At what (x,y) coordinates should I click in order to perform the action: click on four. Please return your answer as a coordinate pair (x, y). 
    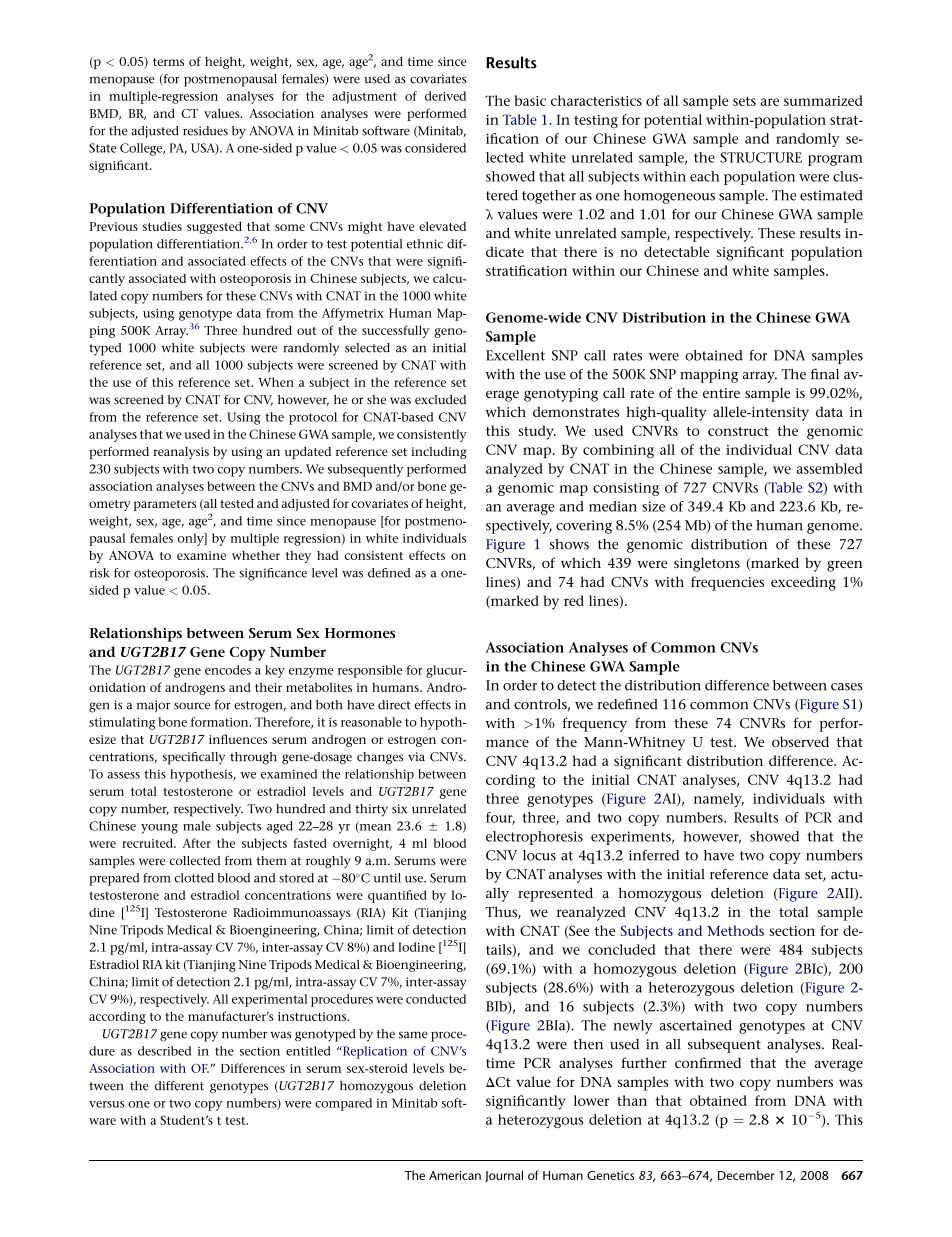
    Looking at the image, I should click on (500, 818).
